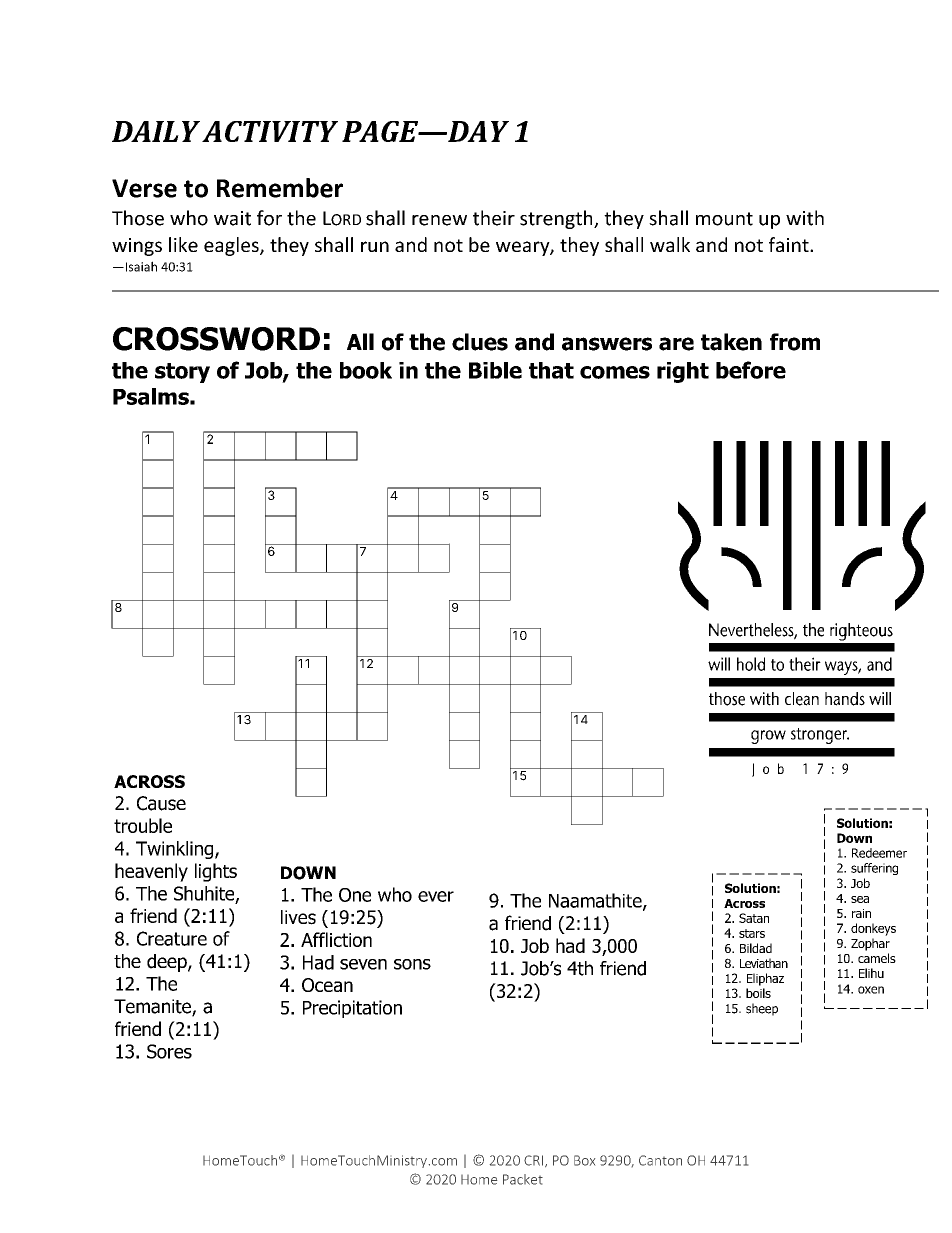 Image resolution: width=952 pixels, height=1233 pixels. Describe the element at coordinates (494, 218) in the screenshot. I see `their` at that location.
